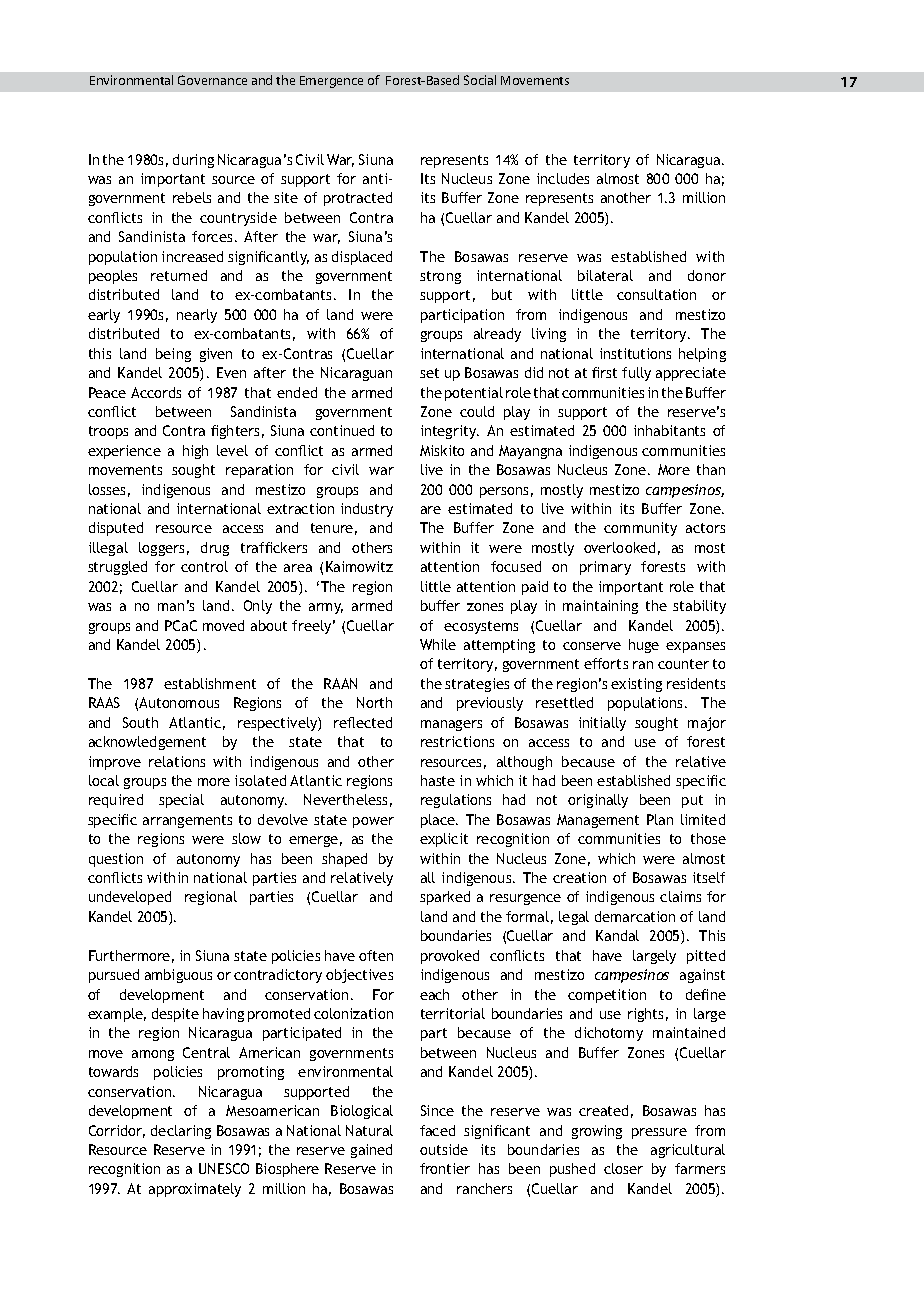 The width and height of the document is (924, 1308). Describe the element at coordinates (371, 1151) in the document. I see `gained` at that location.
